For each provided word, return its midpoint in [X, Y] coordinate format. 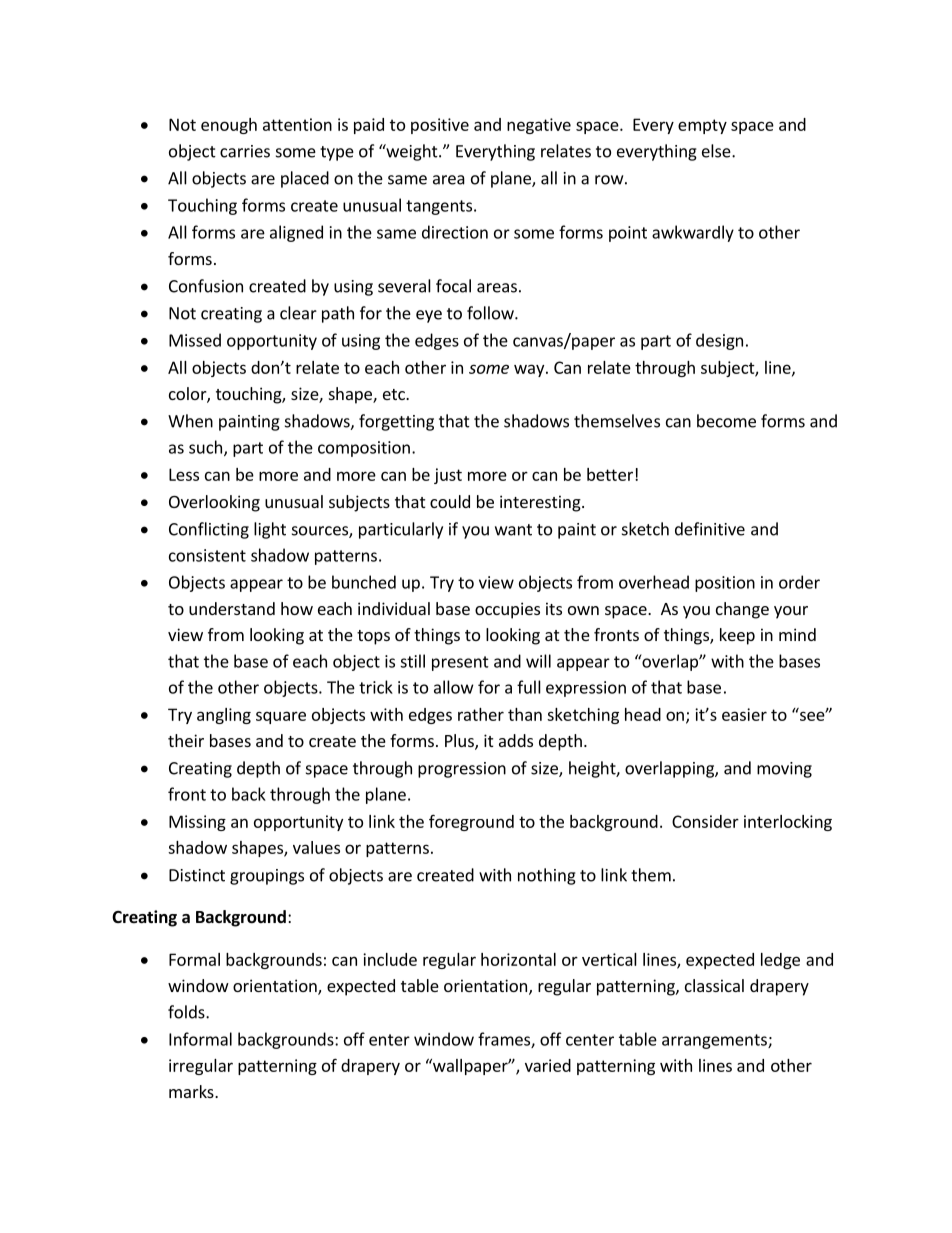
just [448, 476]
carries [245, 151]
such [205, 447]
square [281, 717]
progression [462, 770]
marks [192, 1091]
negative [539, 126]
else [717, 151]
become [726, 421]
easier [744, 714]
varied [548, 1065]
